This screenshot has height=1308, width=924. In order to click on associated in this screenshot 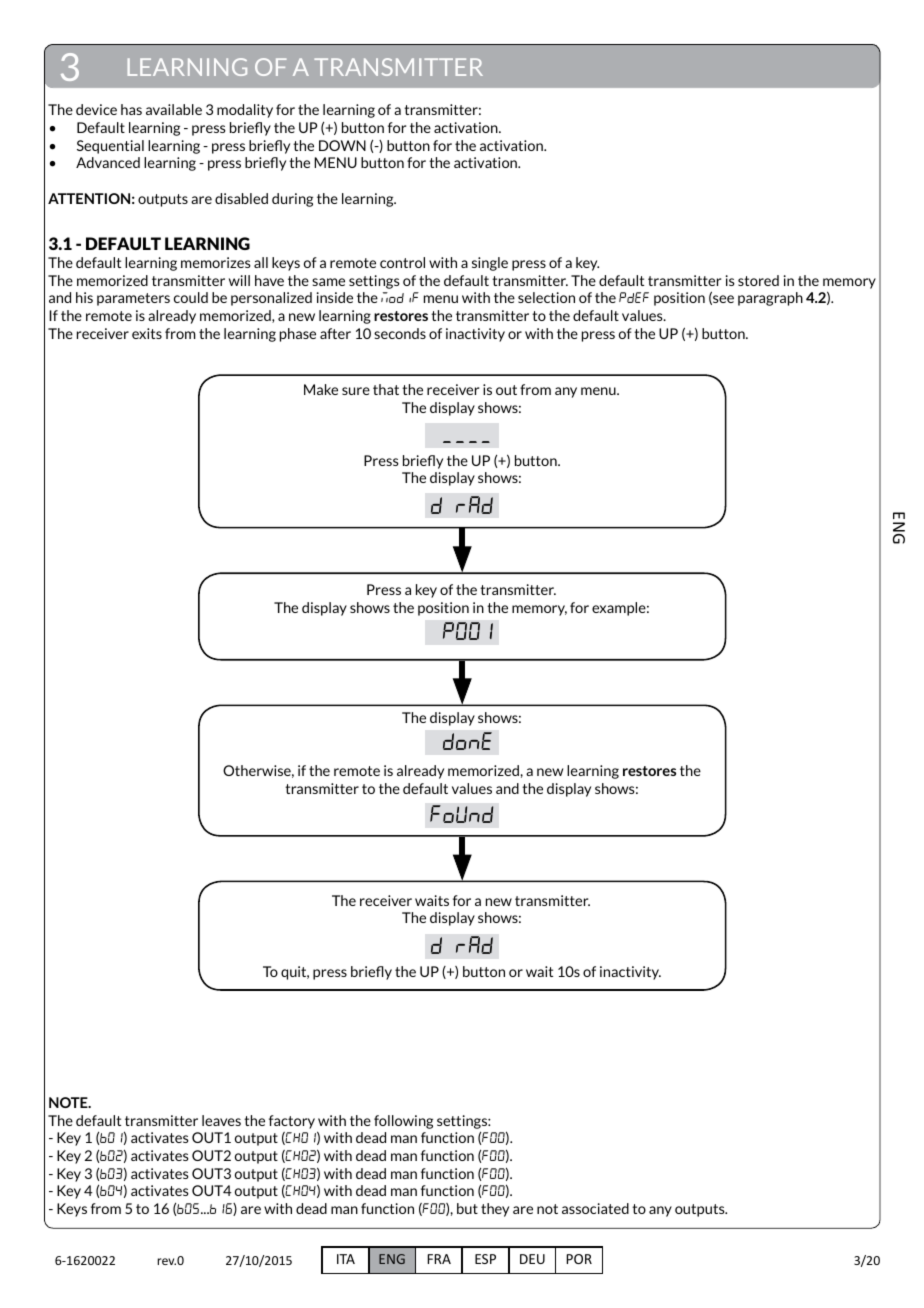, I will do `click(595, 1208)`.
